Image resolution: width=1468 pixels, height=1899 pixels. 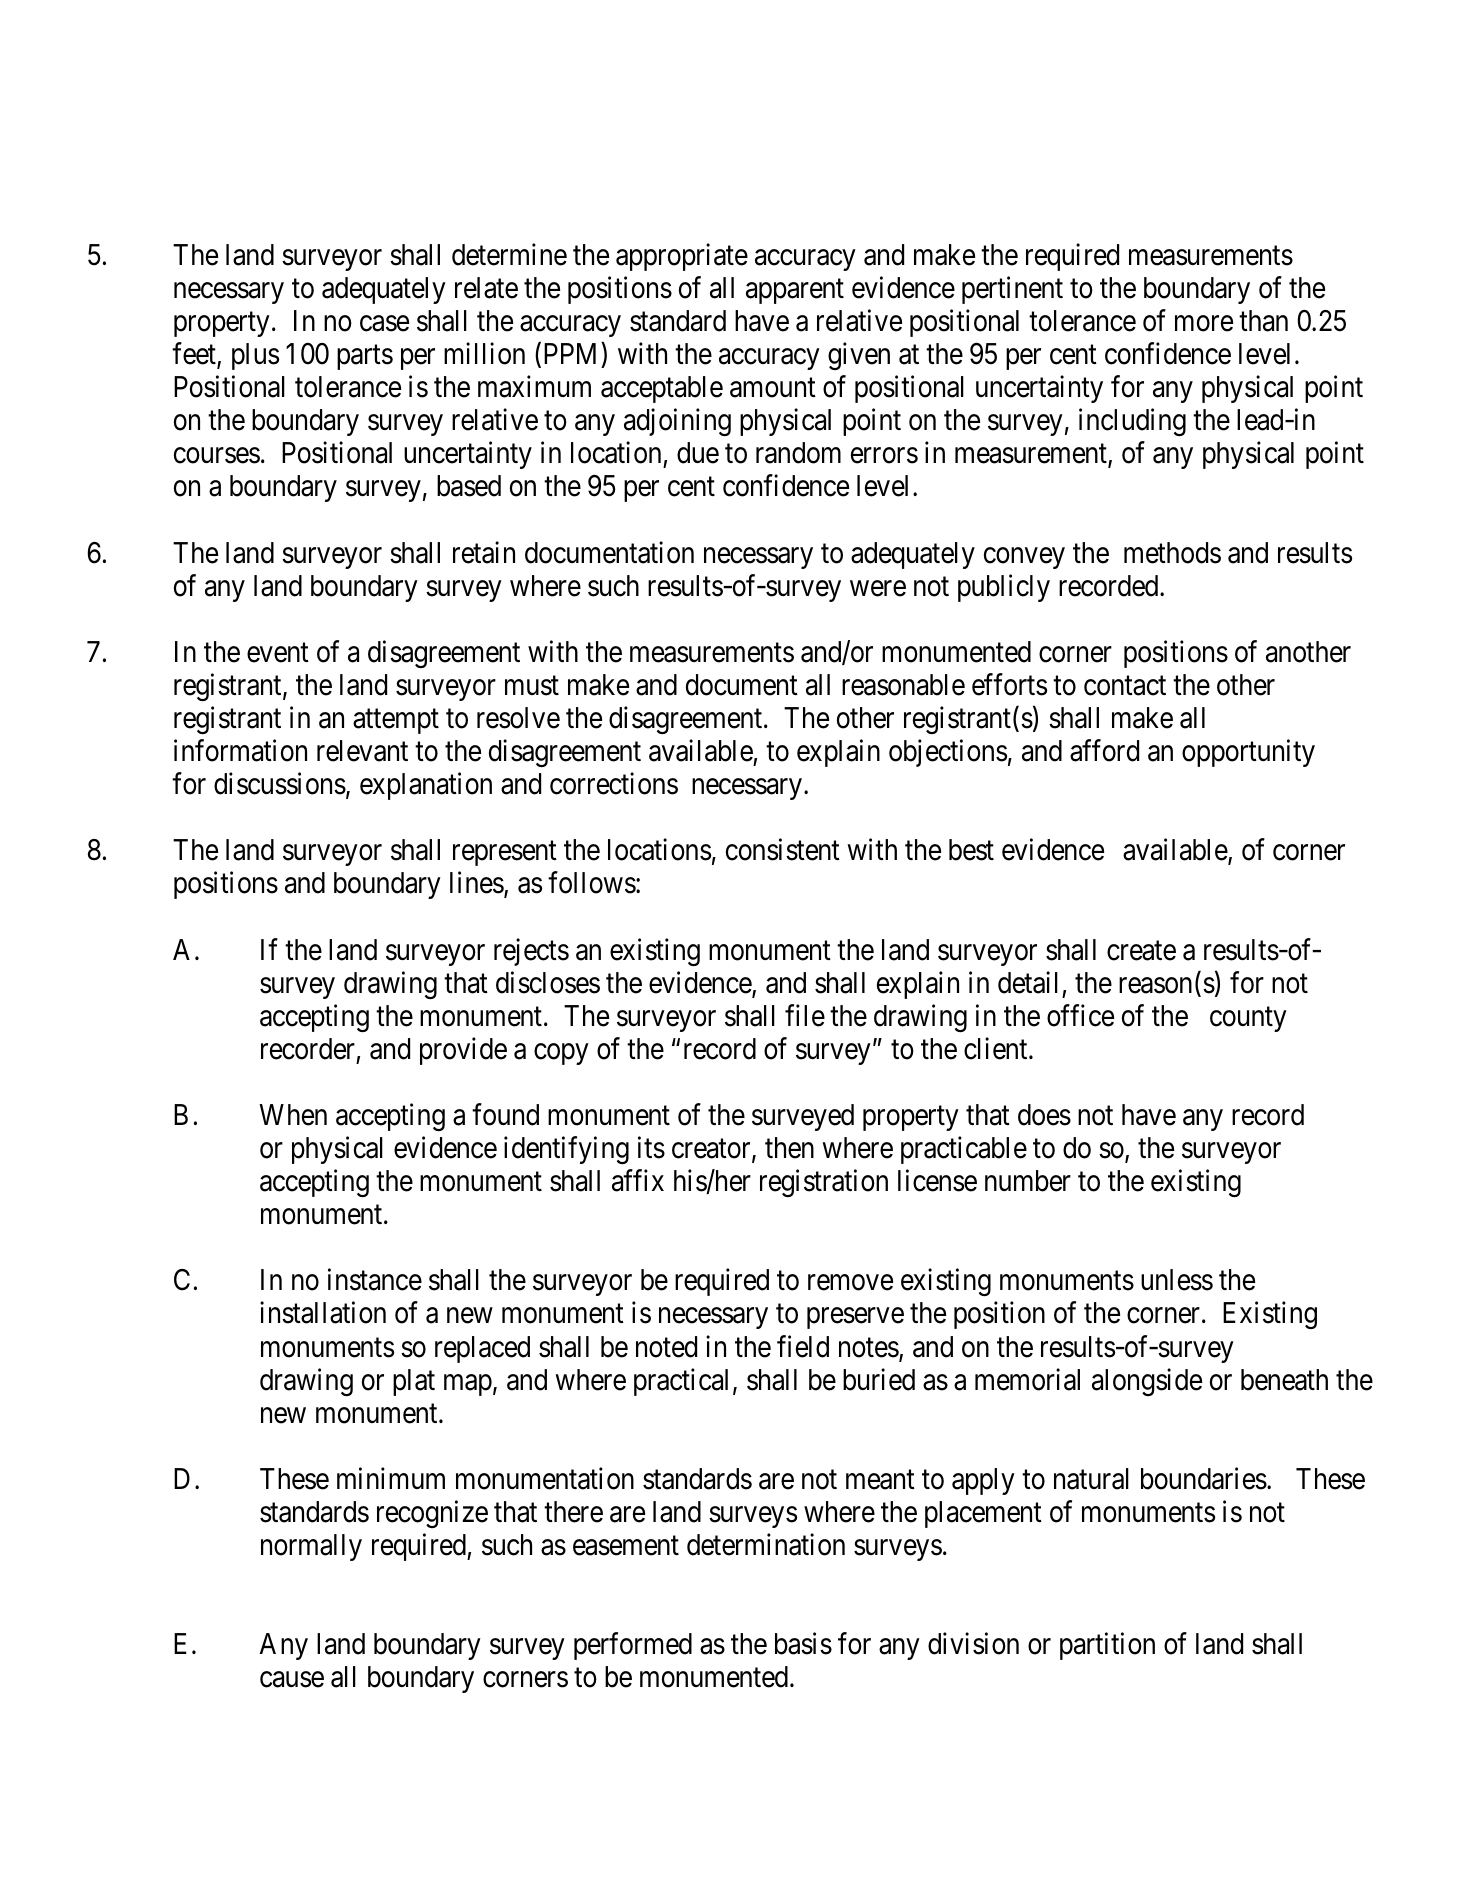 What do you see at coordinates (1141, 951) in the image?
I see `create` at bounding box center [1141, 951].
